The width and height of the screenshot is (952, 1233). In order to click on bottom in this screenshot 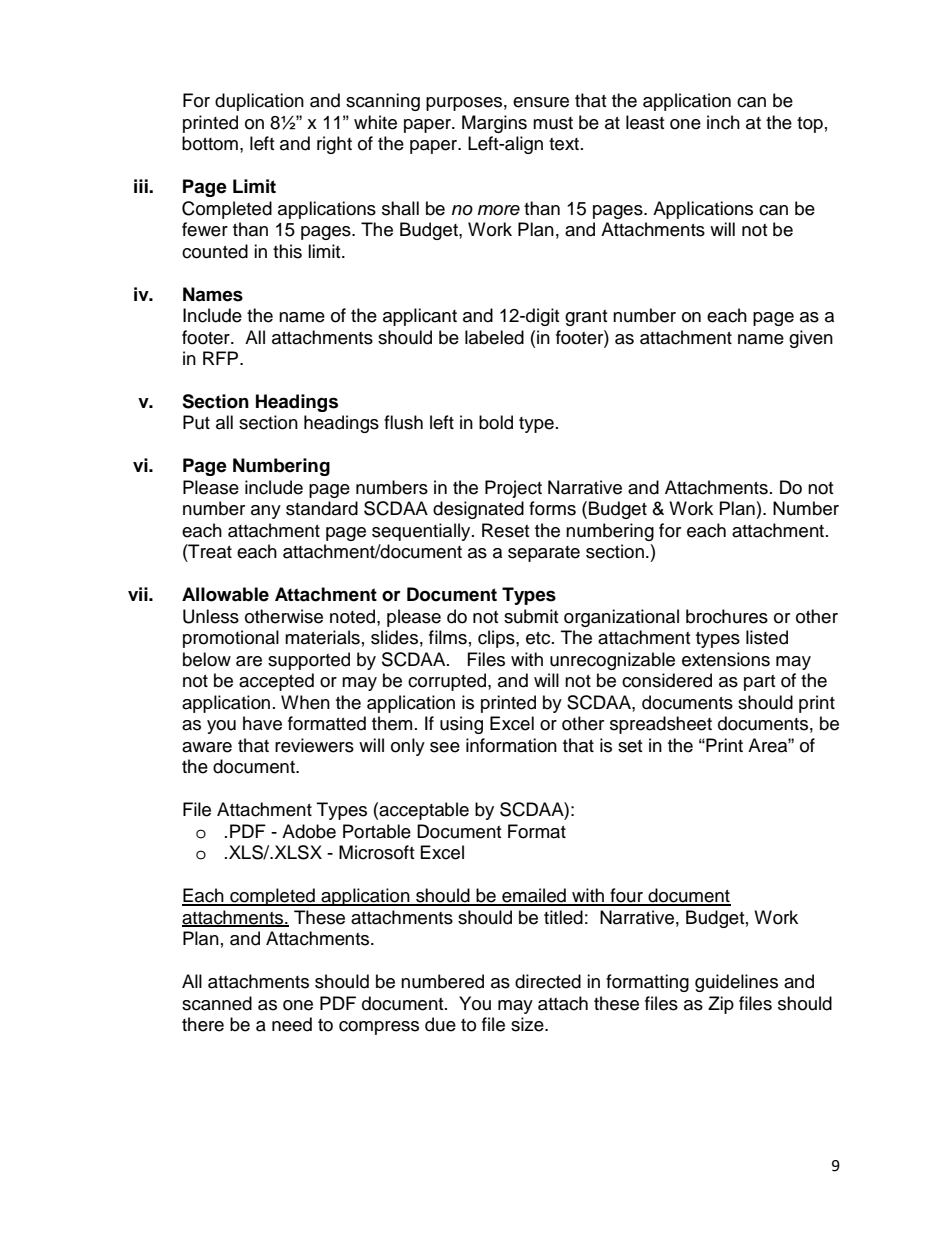, I will do `click(210, 143)`.
